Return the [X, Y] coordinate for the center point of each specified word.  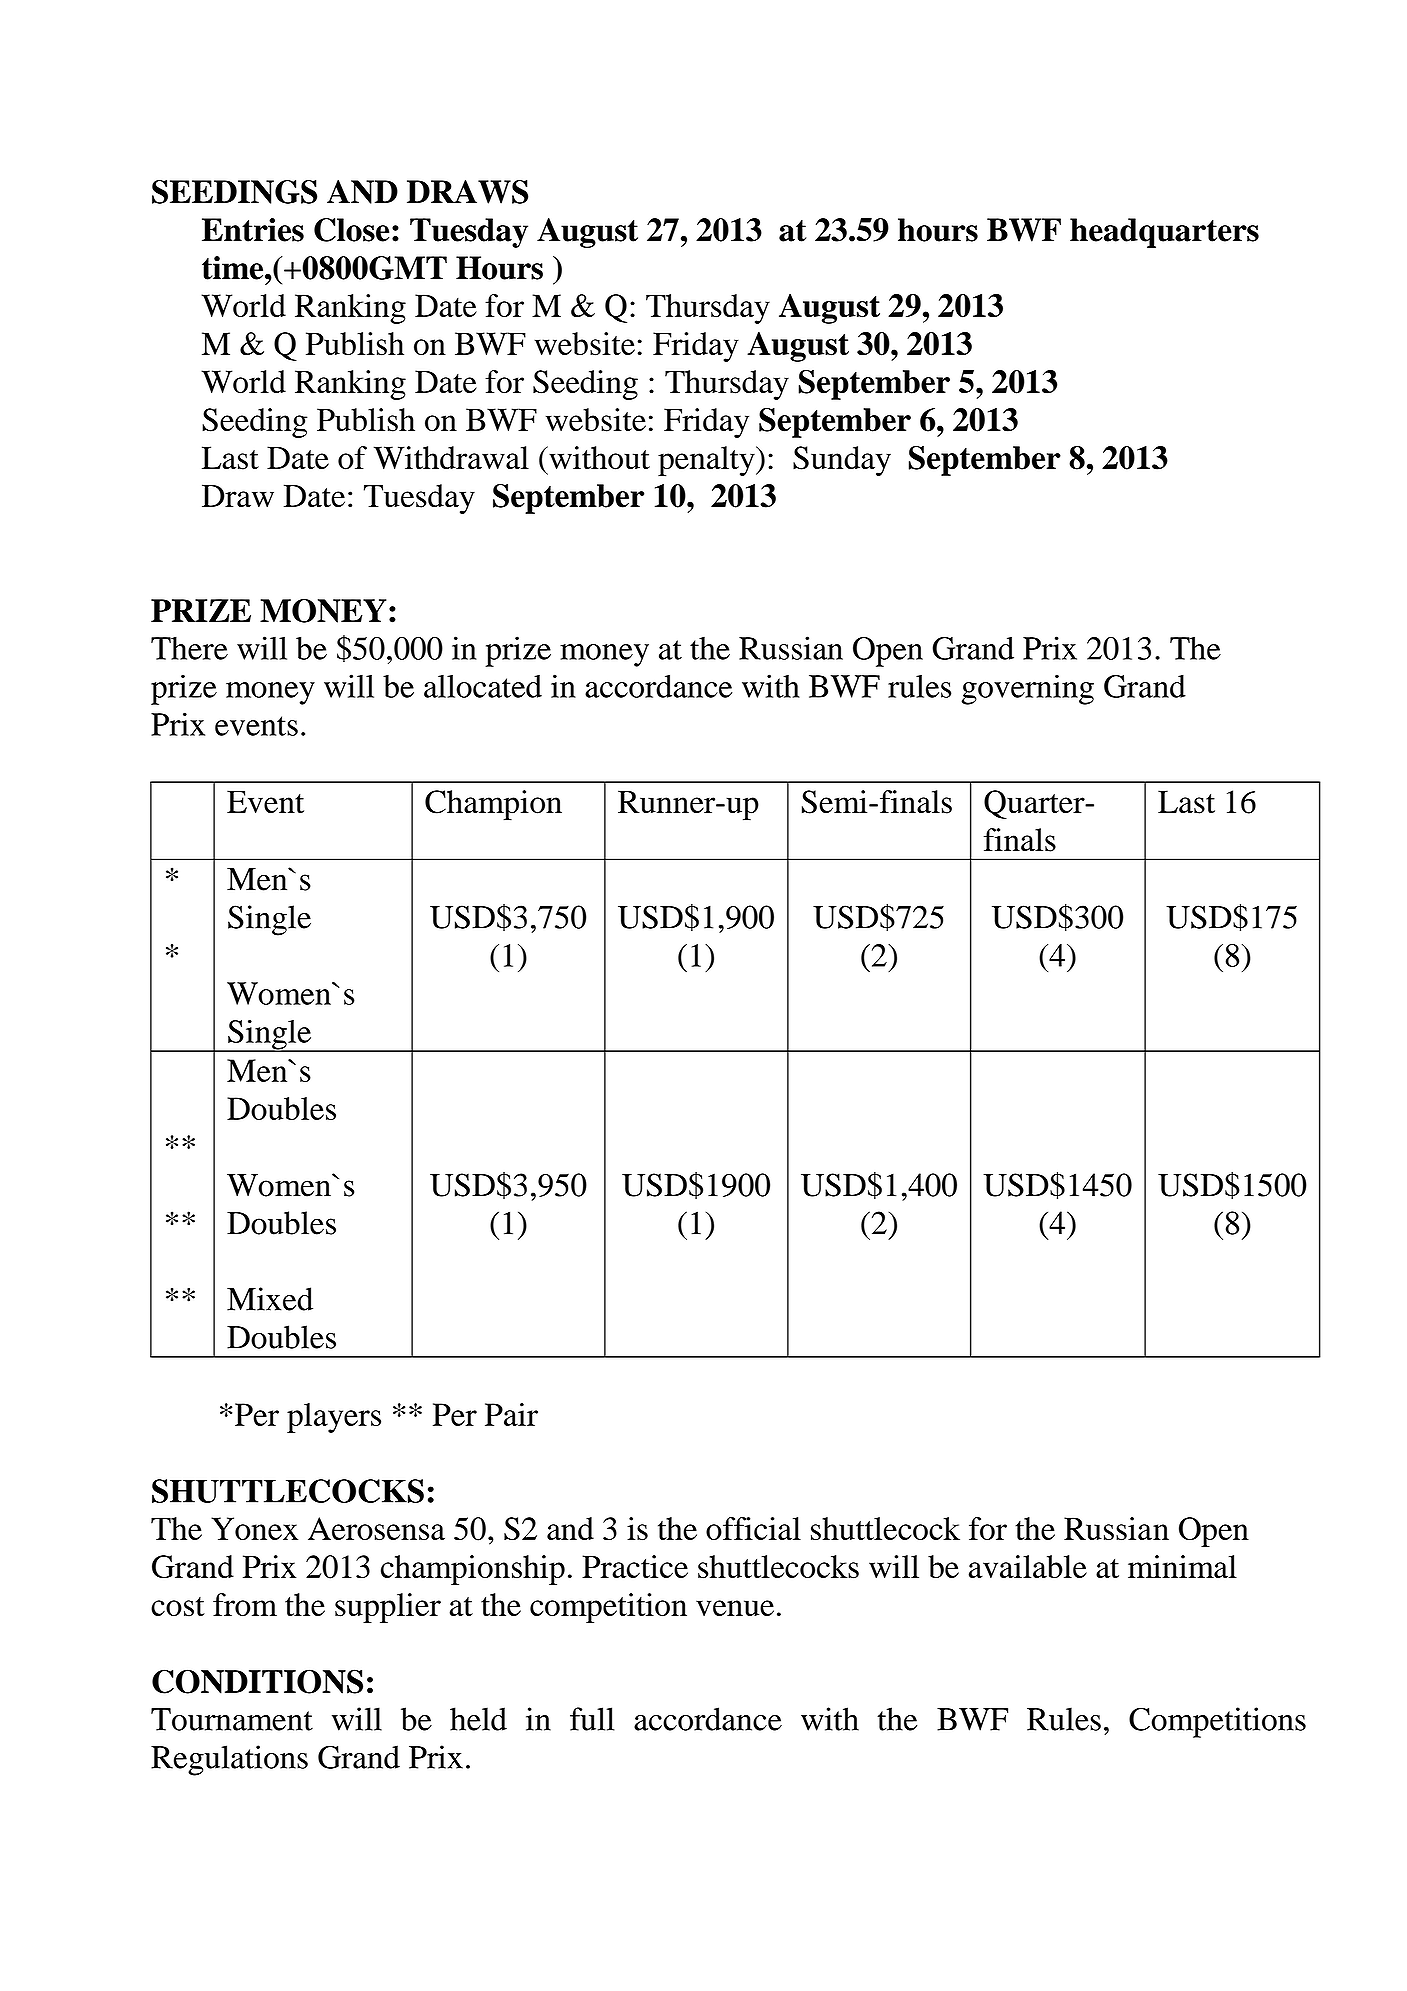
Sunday [842, 461]
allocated [483, 686]
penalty [707, 461]
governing [1028, 689]
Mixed [270, 1299]
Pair [511, 1414]
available [1028, 1566]
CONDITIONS [257, 1681]
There [189, 648]
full [592, 1719]
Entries [253, 230]
